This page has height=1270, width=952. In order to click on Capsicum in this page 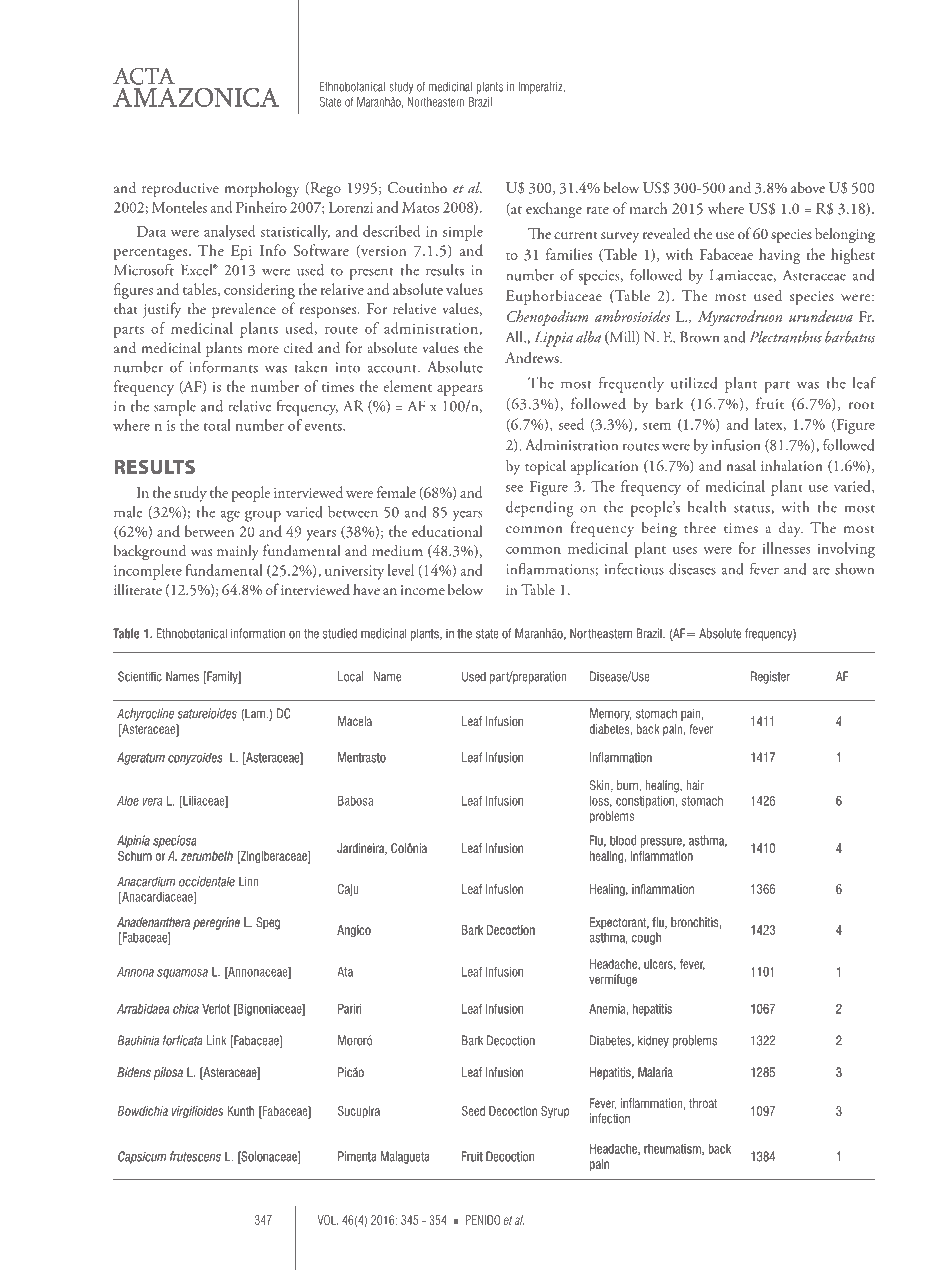, I will do `click(142, 1157)`.
